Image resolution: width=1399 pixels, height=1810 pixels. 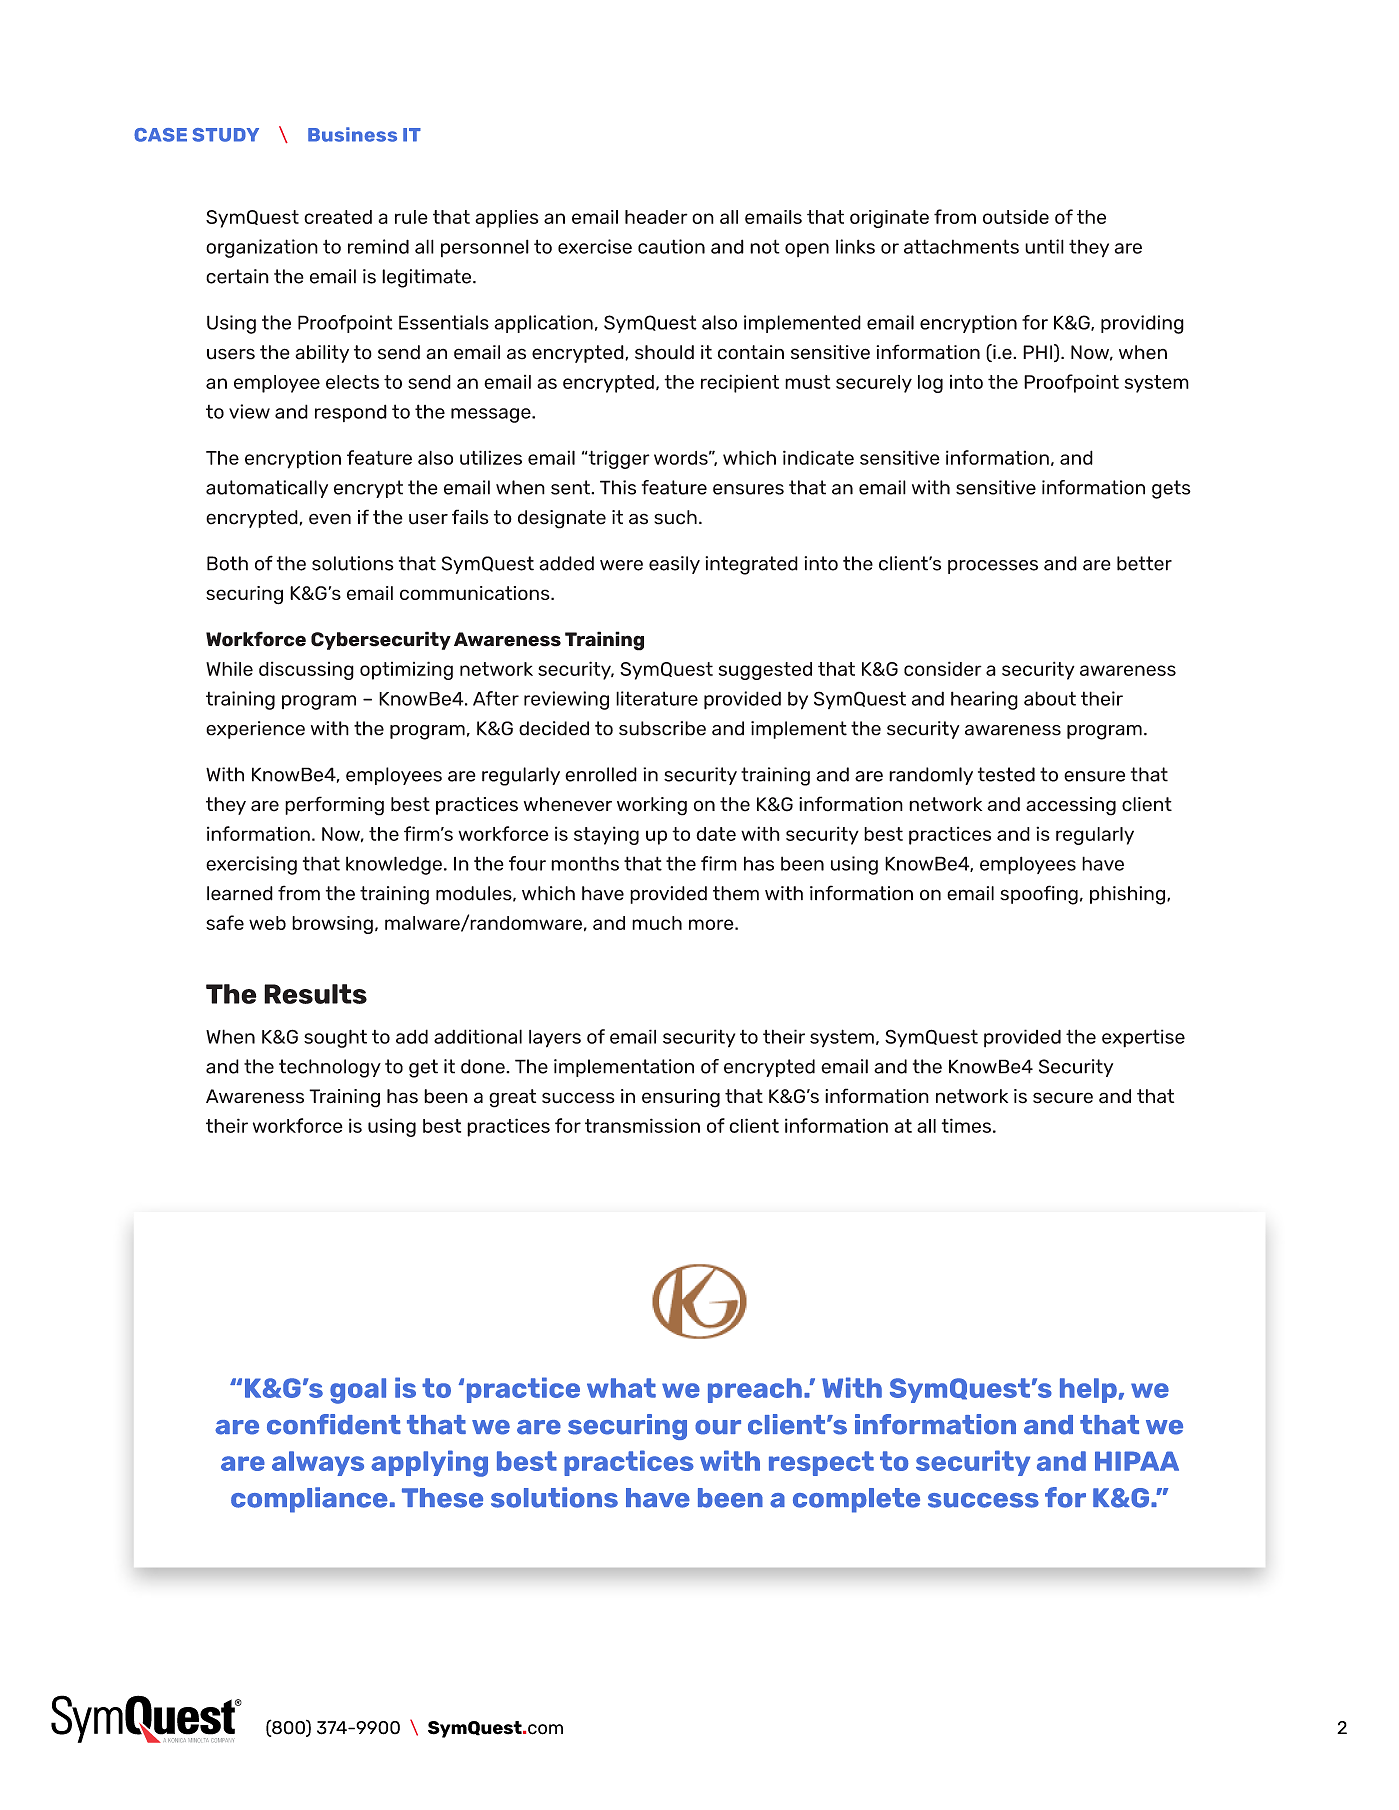 I want to click on header, so click(x=656, y=217).
